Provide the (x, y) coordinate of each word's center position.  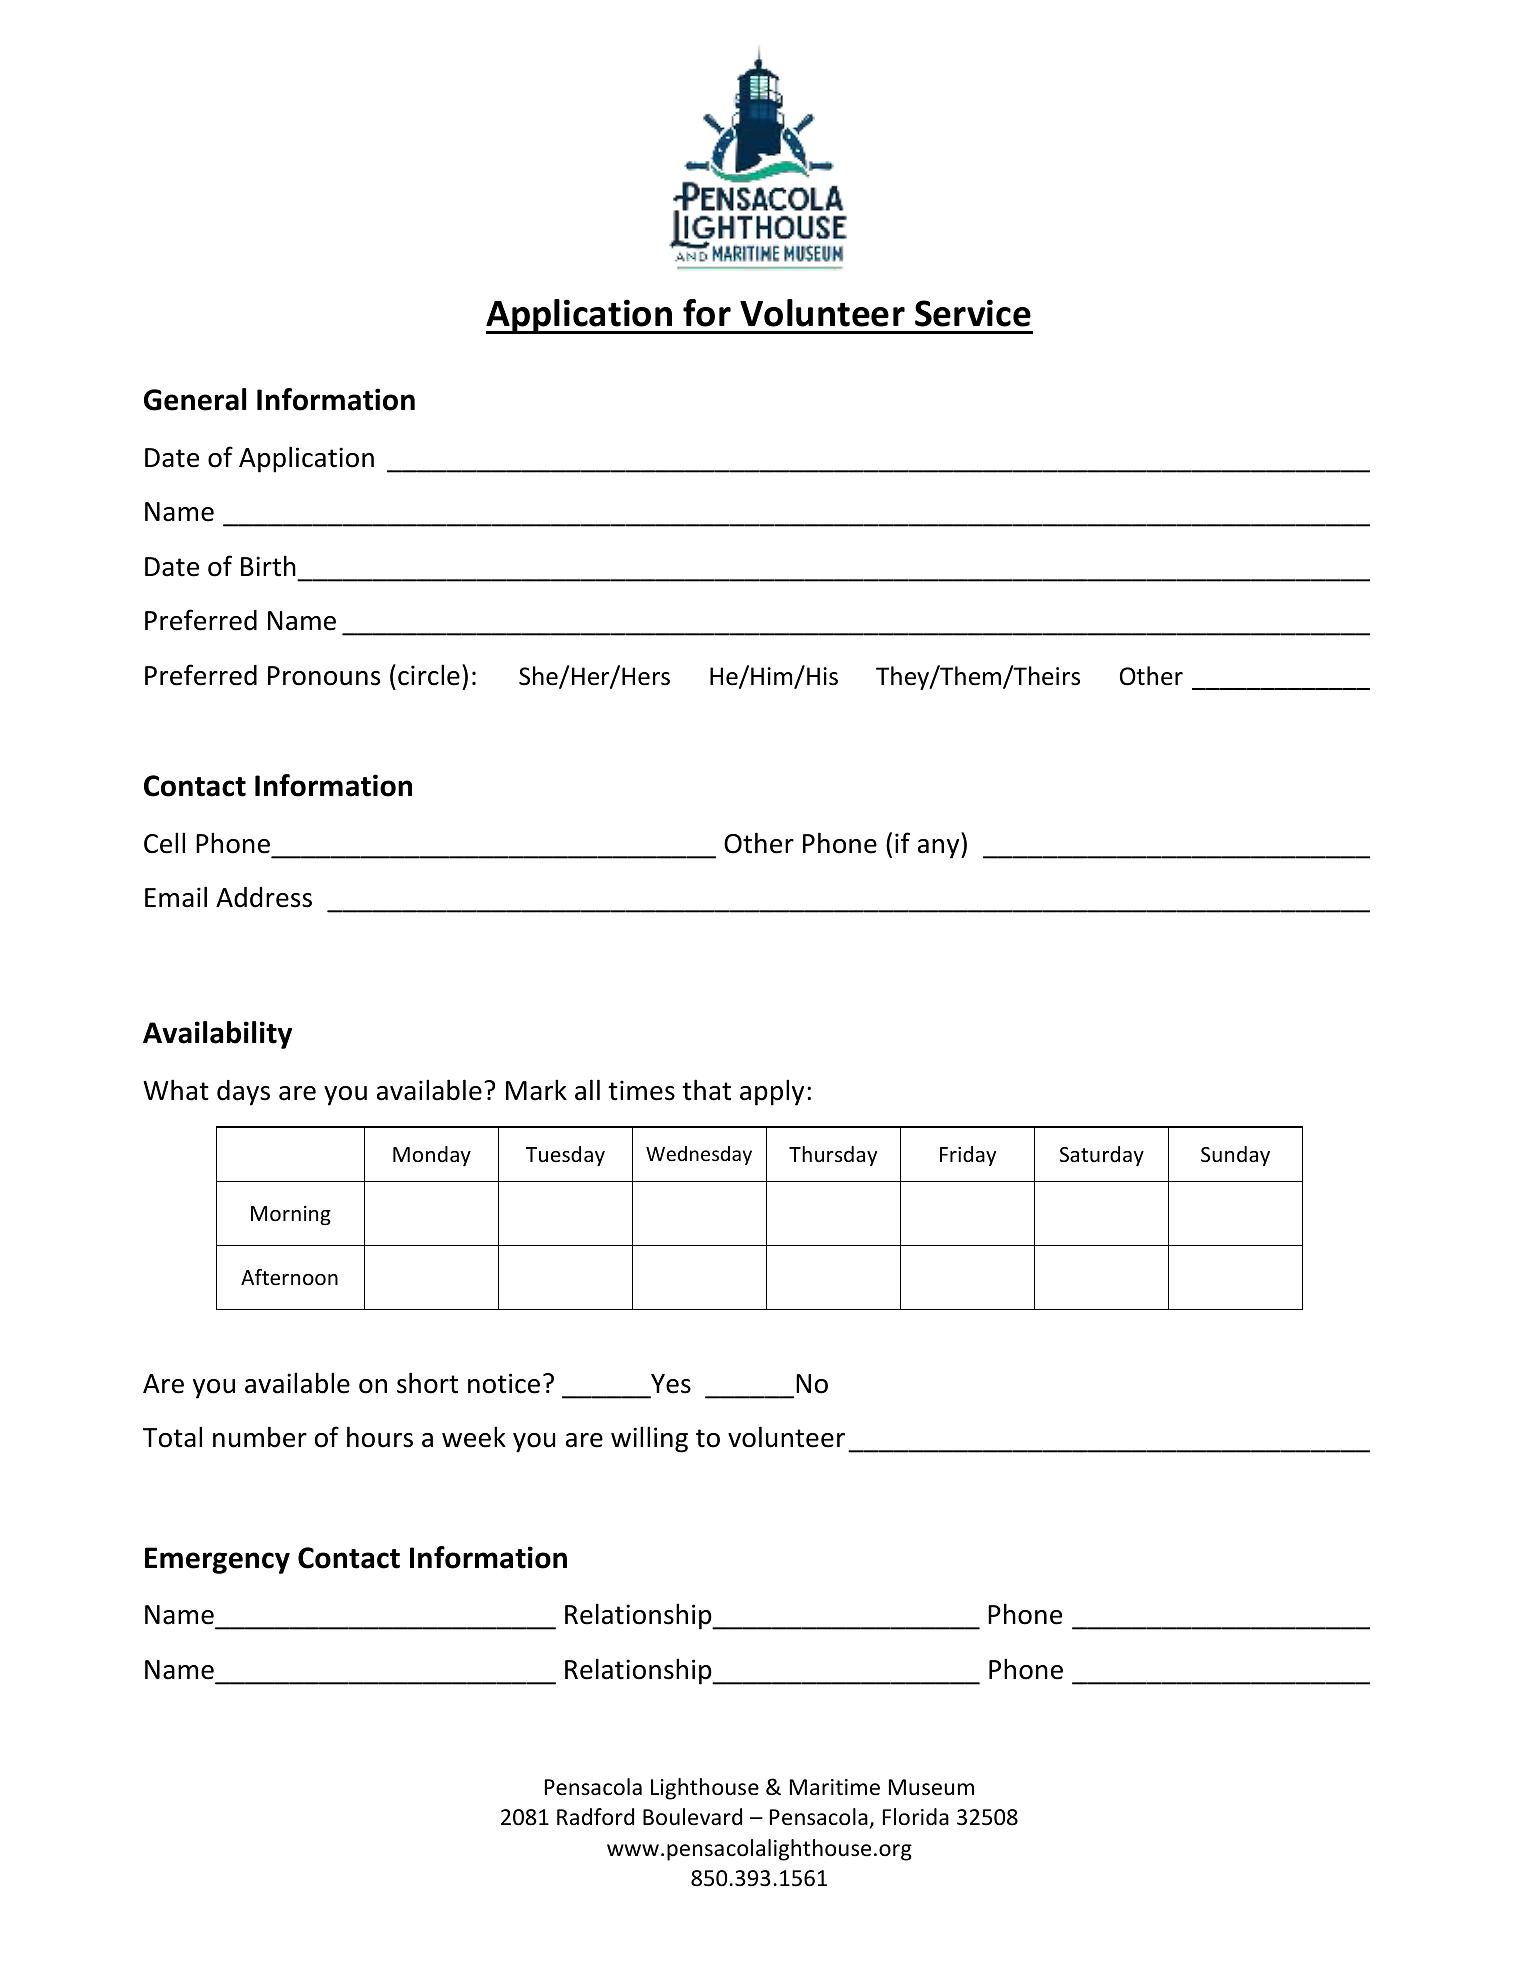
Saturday (1102, 1156)
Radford (595, 1817)
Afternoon (289, 1277)
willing (649, 1439)
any (940, 849)
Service (973, 313)
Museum (931, 1787)
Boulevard (692, 1817)
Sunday (1235, 1156)
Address (264, 897)
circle (429, 675)
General (195, 399)
